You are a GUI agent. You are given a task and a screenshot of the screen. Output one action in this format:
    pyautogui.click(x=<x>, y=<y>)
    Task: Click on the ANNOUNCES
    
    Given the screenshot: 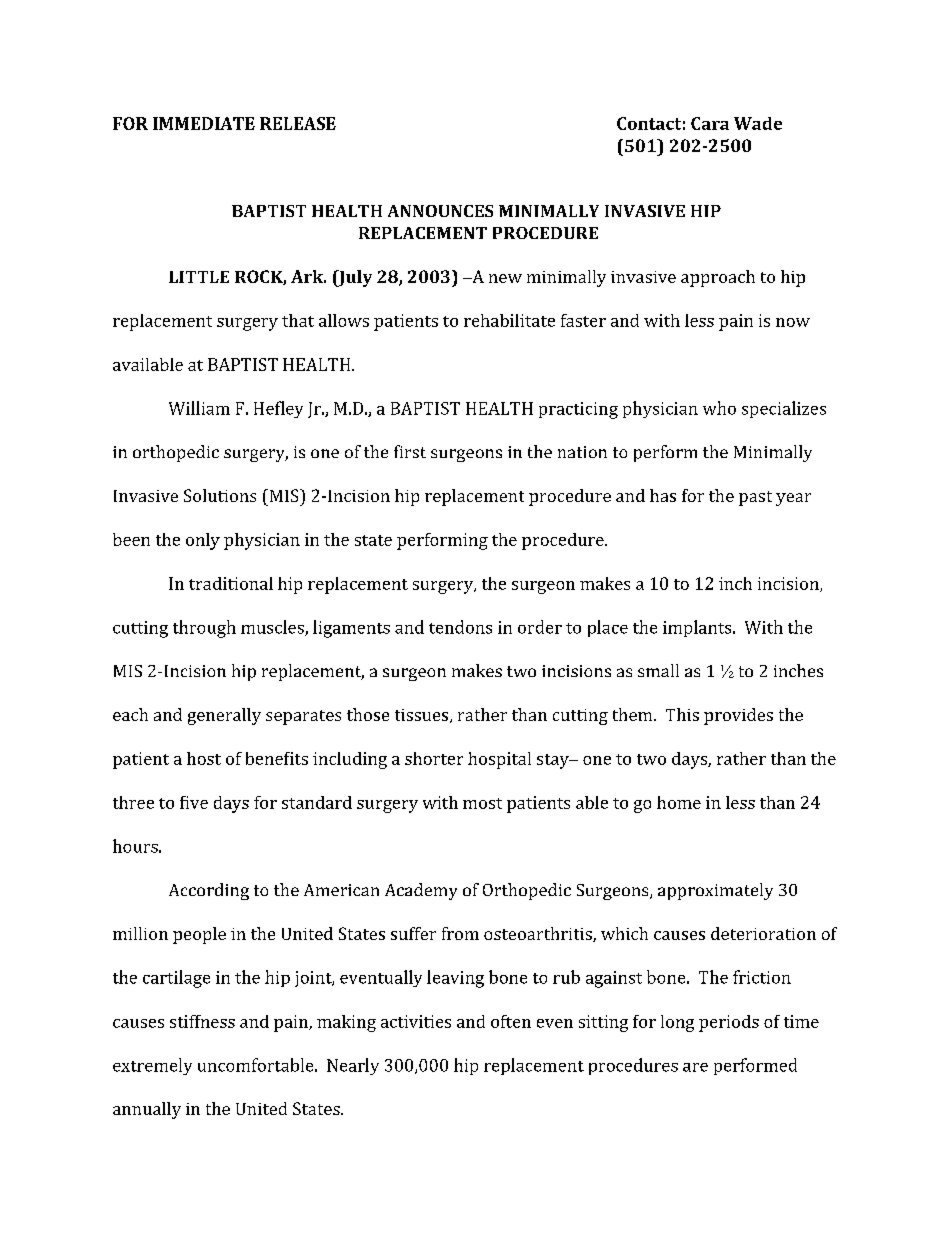 What is the action you would take?
    pyautogui.click(x=440, y=211)
